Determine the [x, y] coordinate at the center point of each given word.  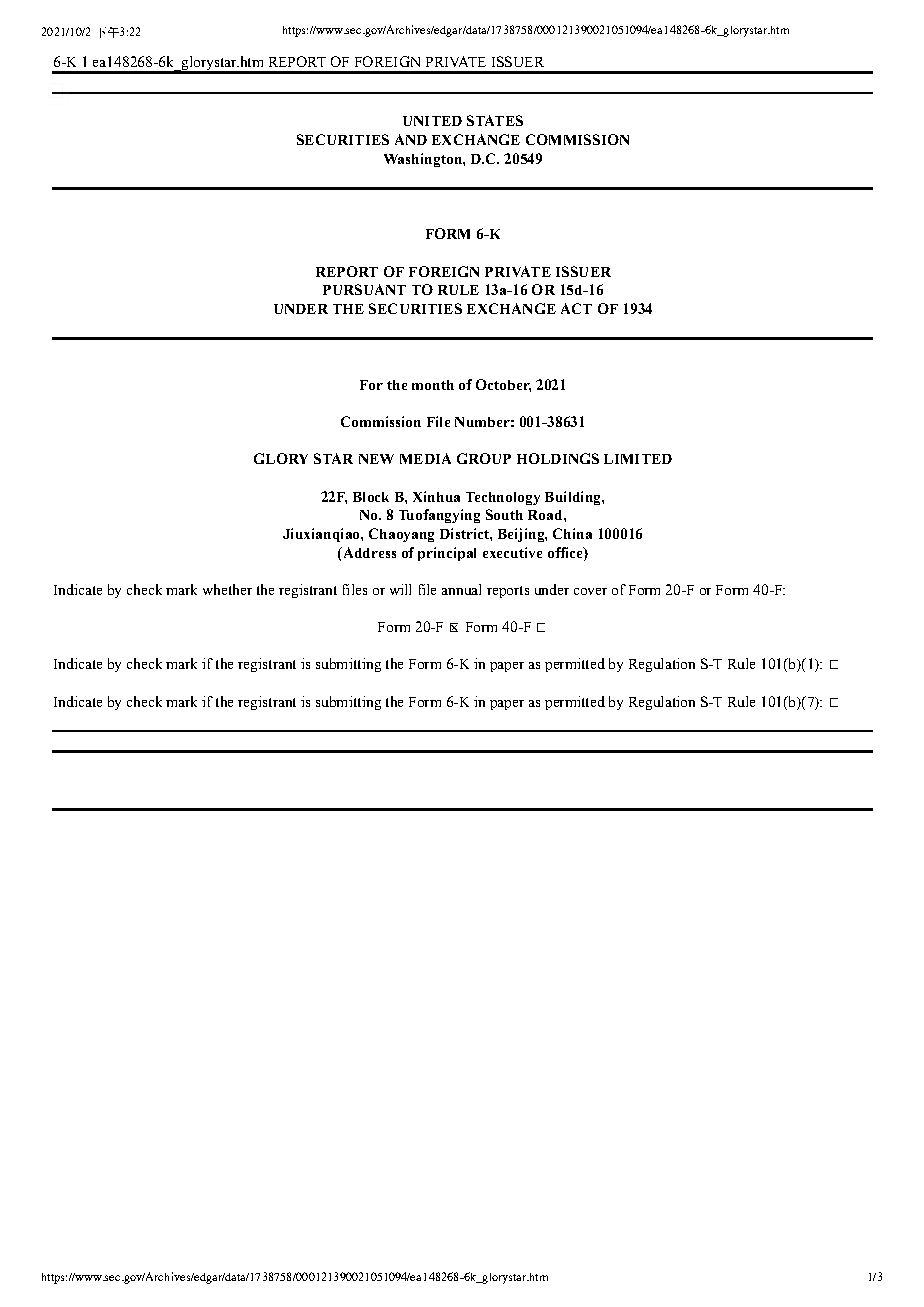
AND [411, 139]
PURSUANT [364, 289]
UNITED [432, 121]
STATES [495, 120]
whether [227, 589]
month [433, 385]
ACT [576, 308]
